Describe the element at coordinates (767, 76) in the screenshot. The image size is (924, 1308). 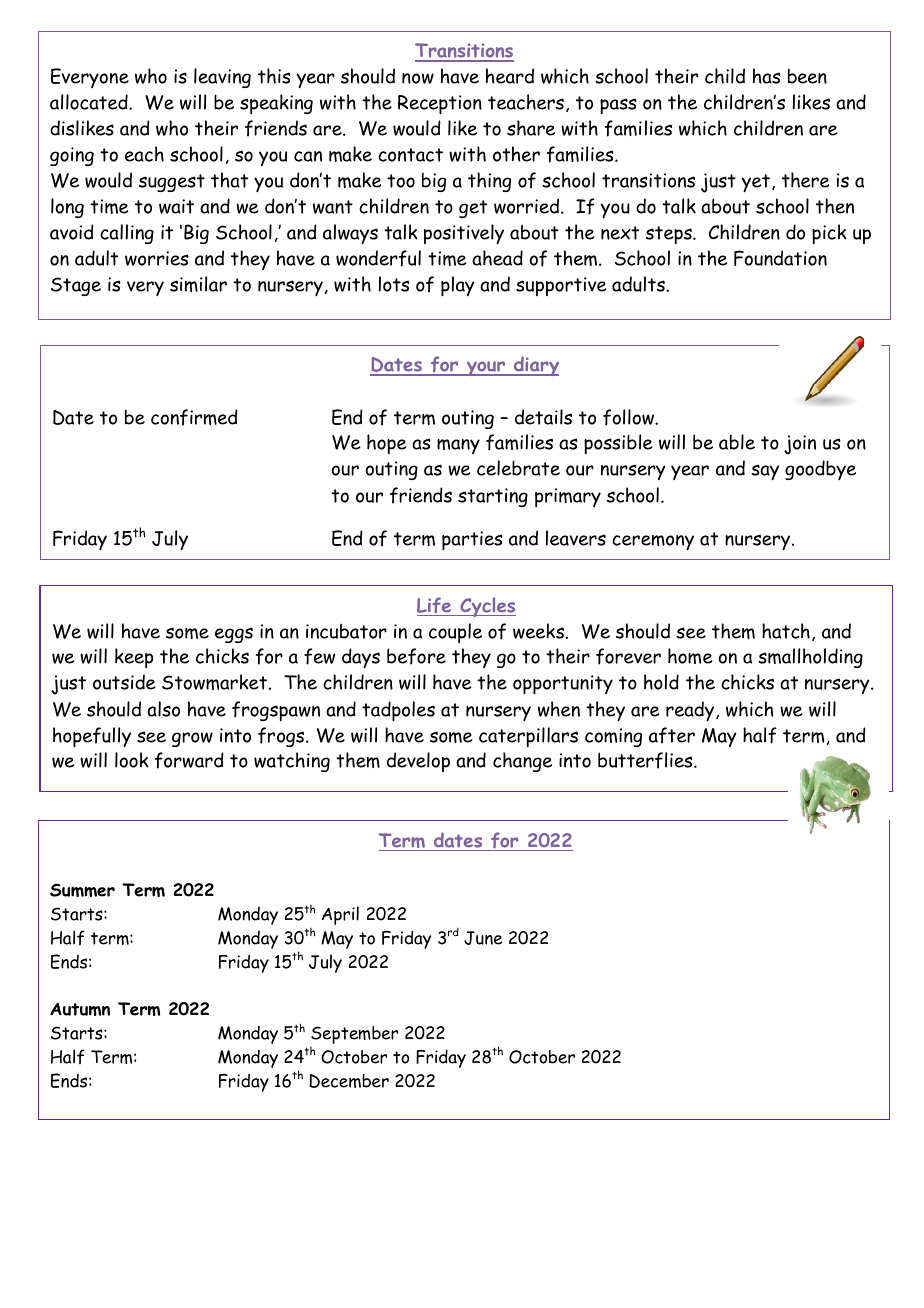
I see `has` at that location.
